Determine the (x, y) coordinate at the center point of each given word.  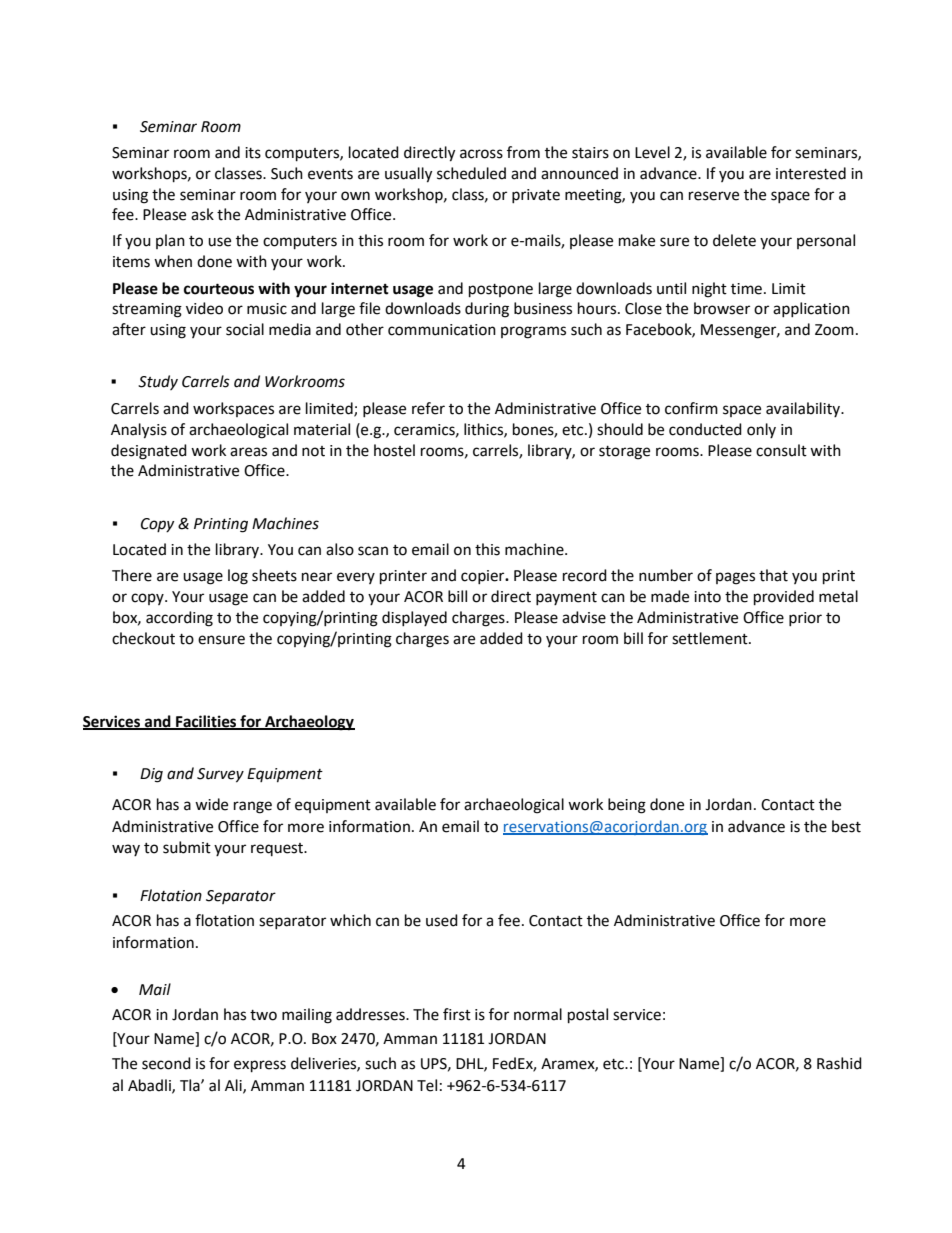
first (457, 1014)
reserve (714, 196)
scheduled (471, 173)
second (166, 1063)
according (179, 619)
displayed (414, 618)
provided (784, 598)
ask (202, 214)
